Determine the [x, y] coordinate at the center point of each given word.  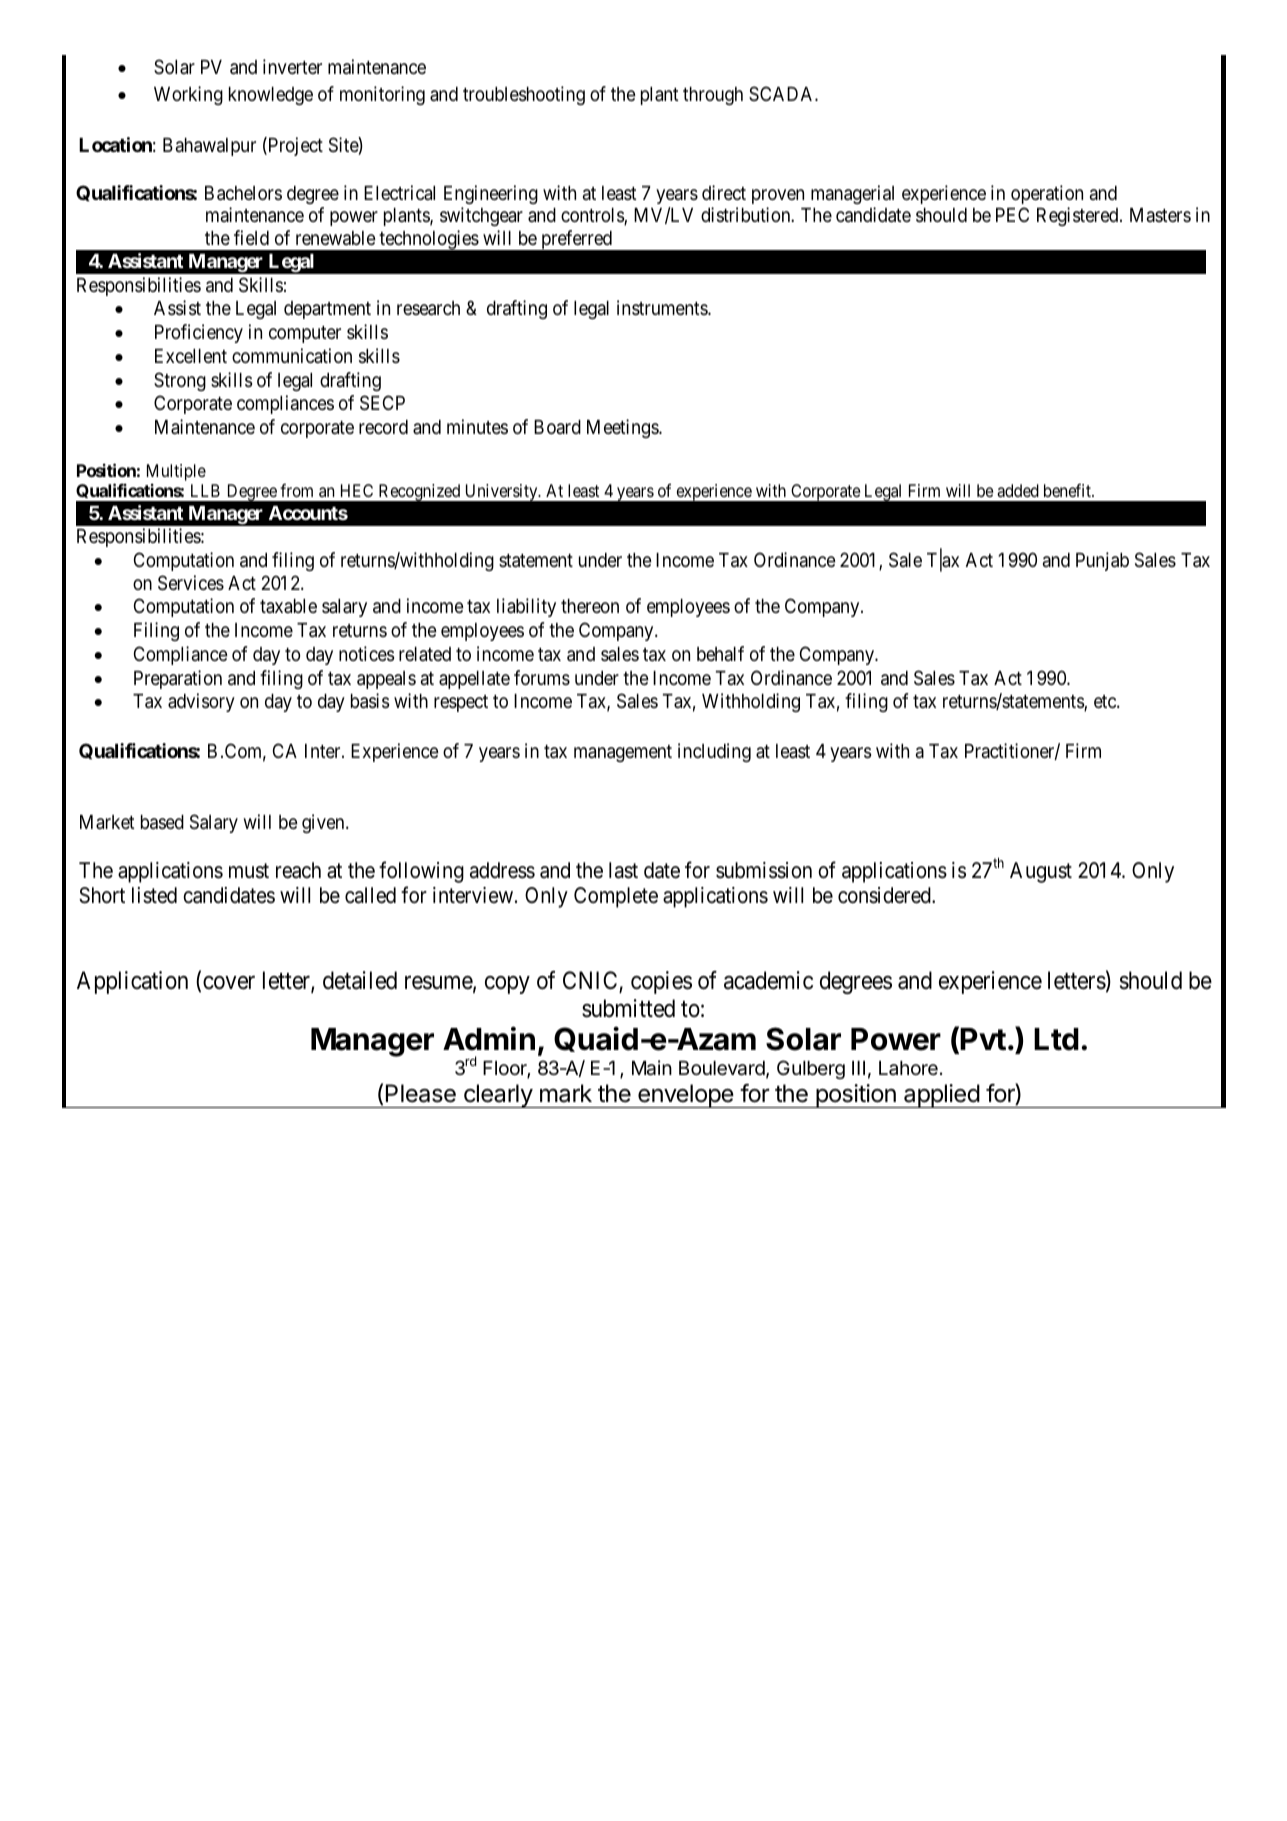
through [713, 96]
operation [1047, 194]
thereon [590, 606]
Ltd [1056, 1039]
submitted [628, 1008]
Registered [1079, 216]
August [1041, 872]
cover [229, 983]
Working [188, 95]
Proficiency [199, 333]
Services [191, 583]
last [623, 870]
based [162, 822]
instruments [663, 307]
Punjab [1102, 561]
